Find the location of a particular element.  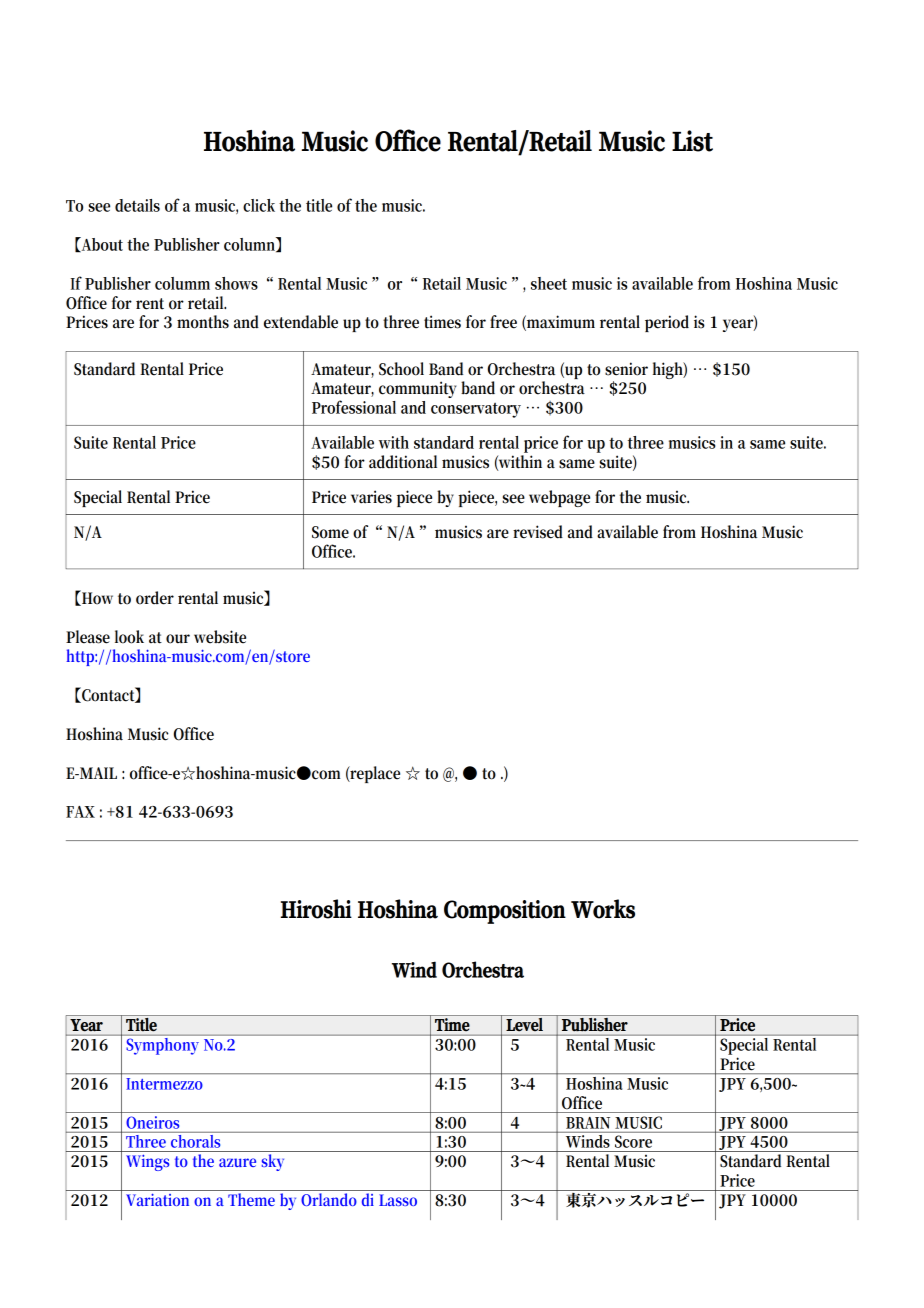

our is located at coordinates (178, 639).
